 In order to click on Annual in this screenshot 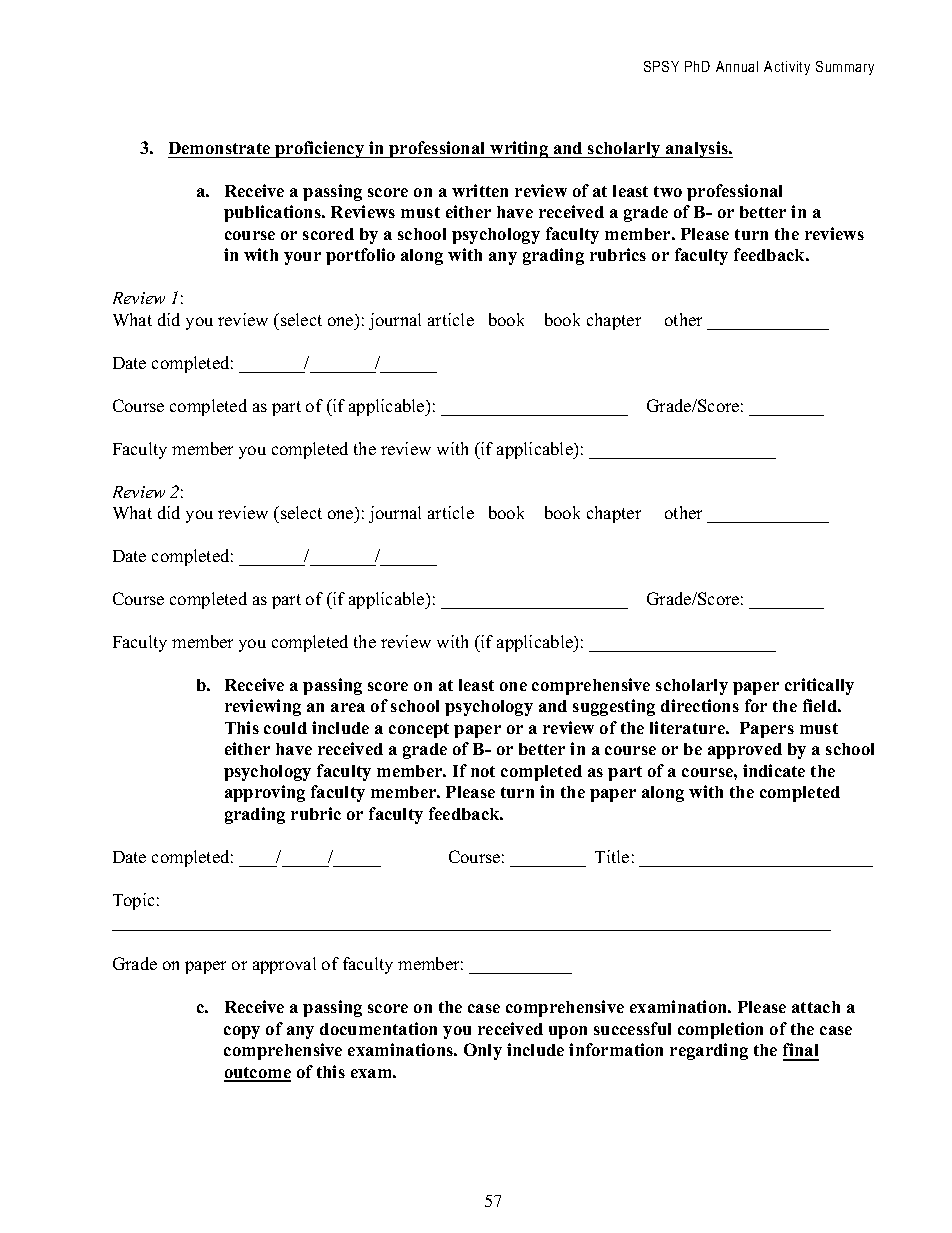, I will do `click(737, 66)`.
